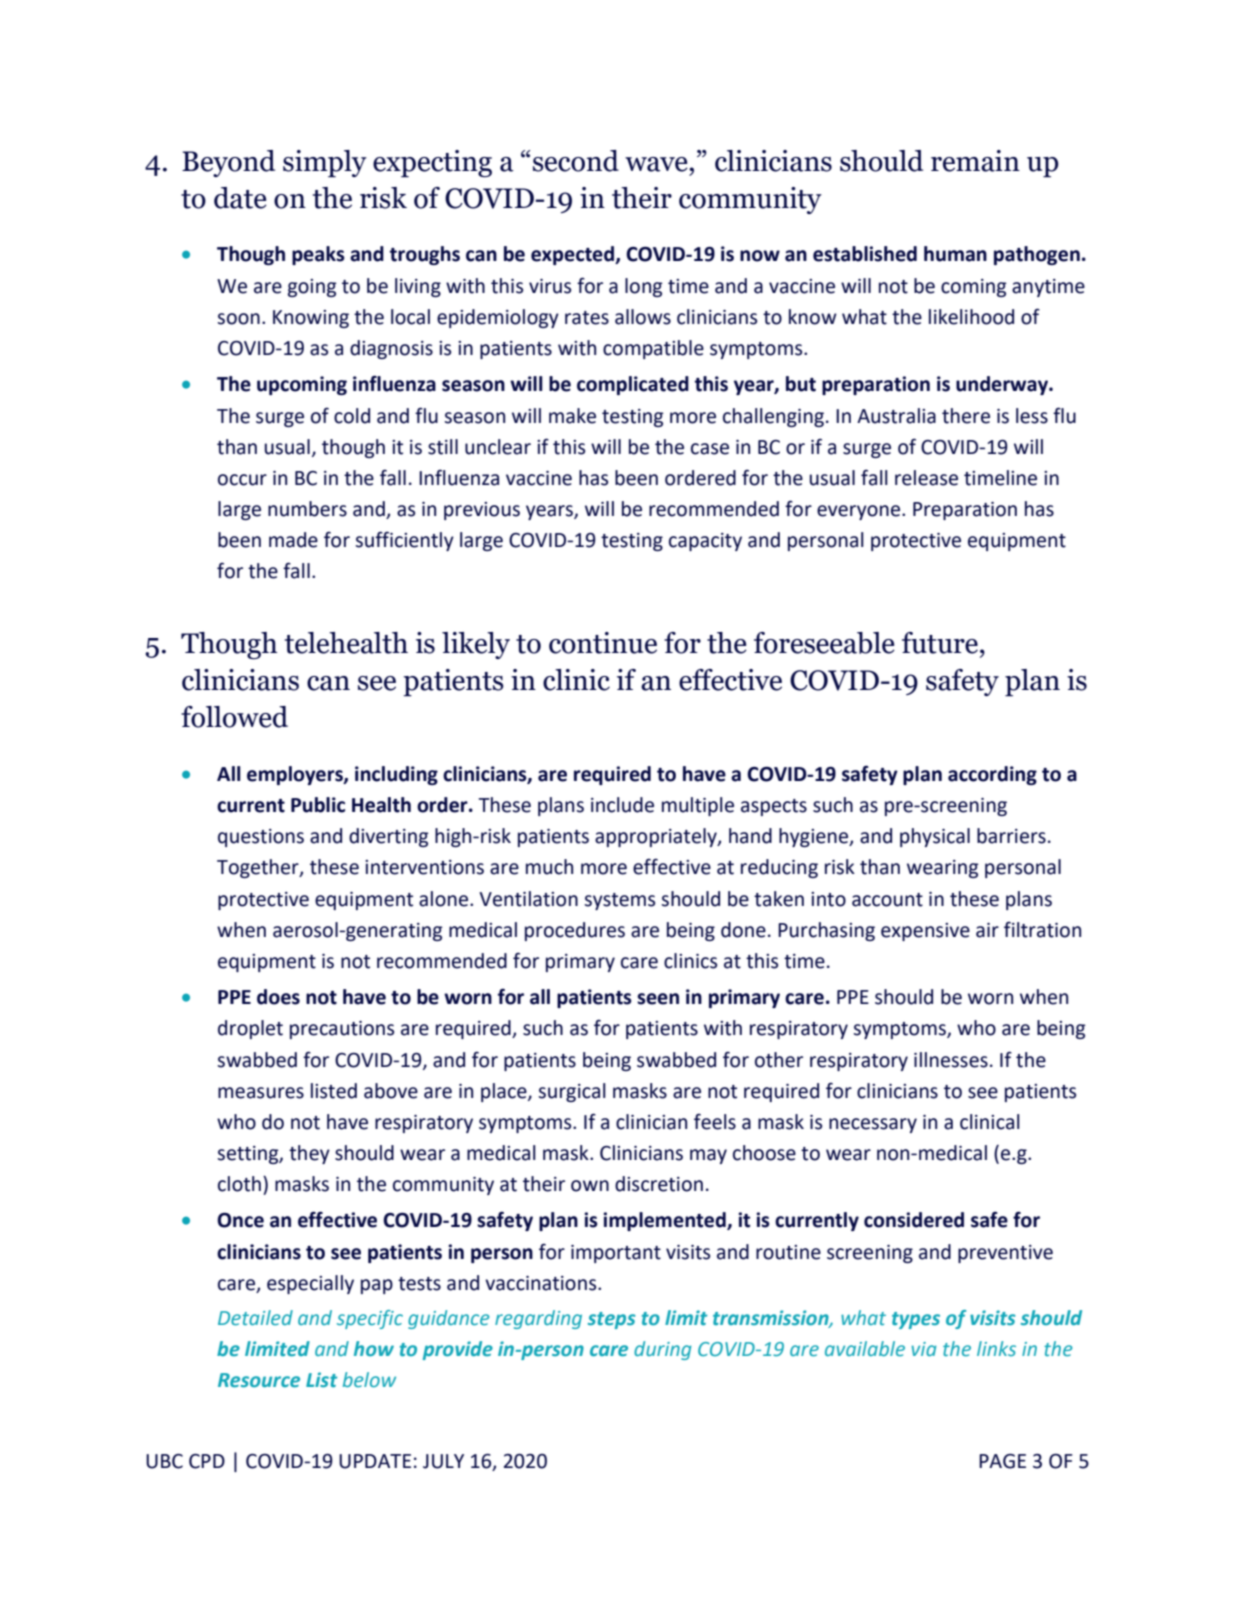 This screenshot has height=1598, width=1235. What do you see at coordinates (622, 805) in the screenshot?
I see `include` at bounding box center [622, 805].
